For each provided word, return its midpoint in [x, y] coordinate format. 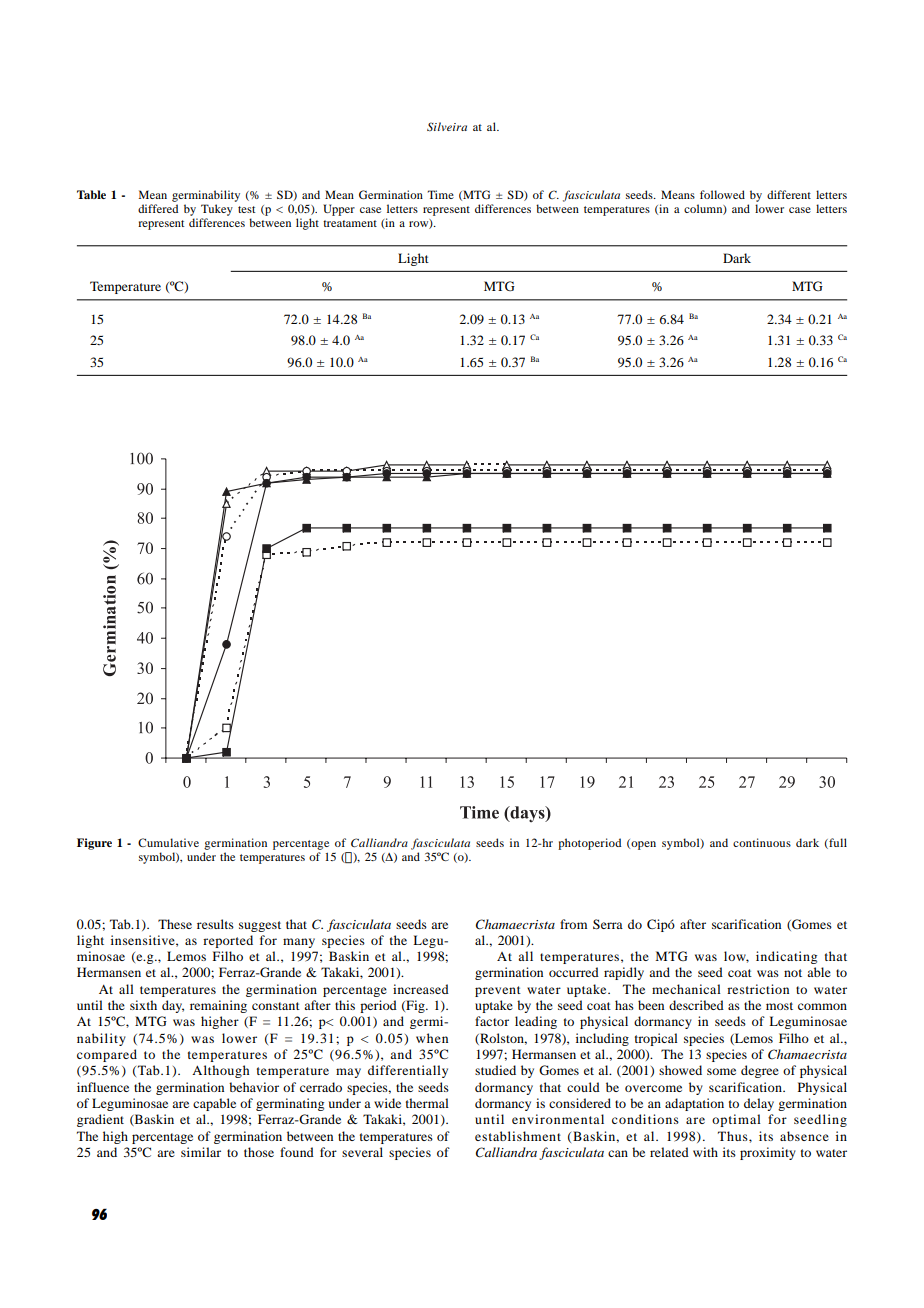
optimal [736, 1120]
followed [722, 194]
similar [201, 1152]
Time [441, 194]
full [837, 843]
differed [158, 208]
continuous [762, 842]
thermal [427, 1103]
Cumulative [168, 842]
